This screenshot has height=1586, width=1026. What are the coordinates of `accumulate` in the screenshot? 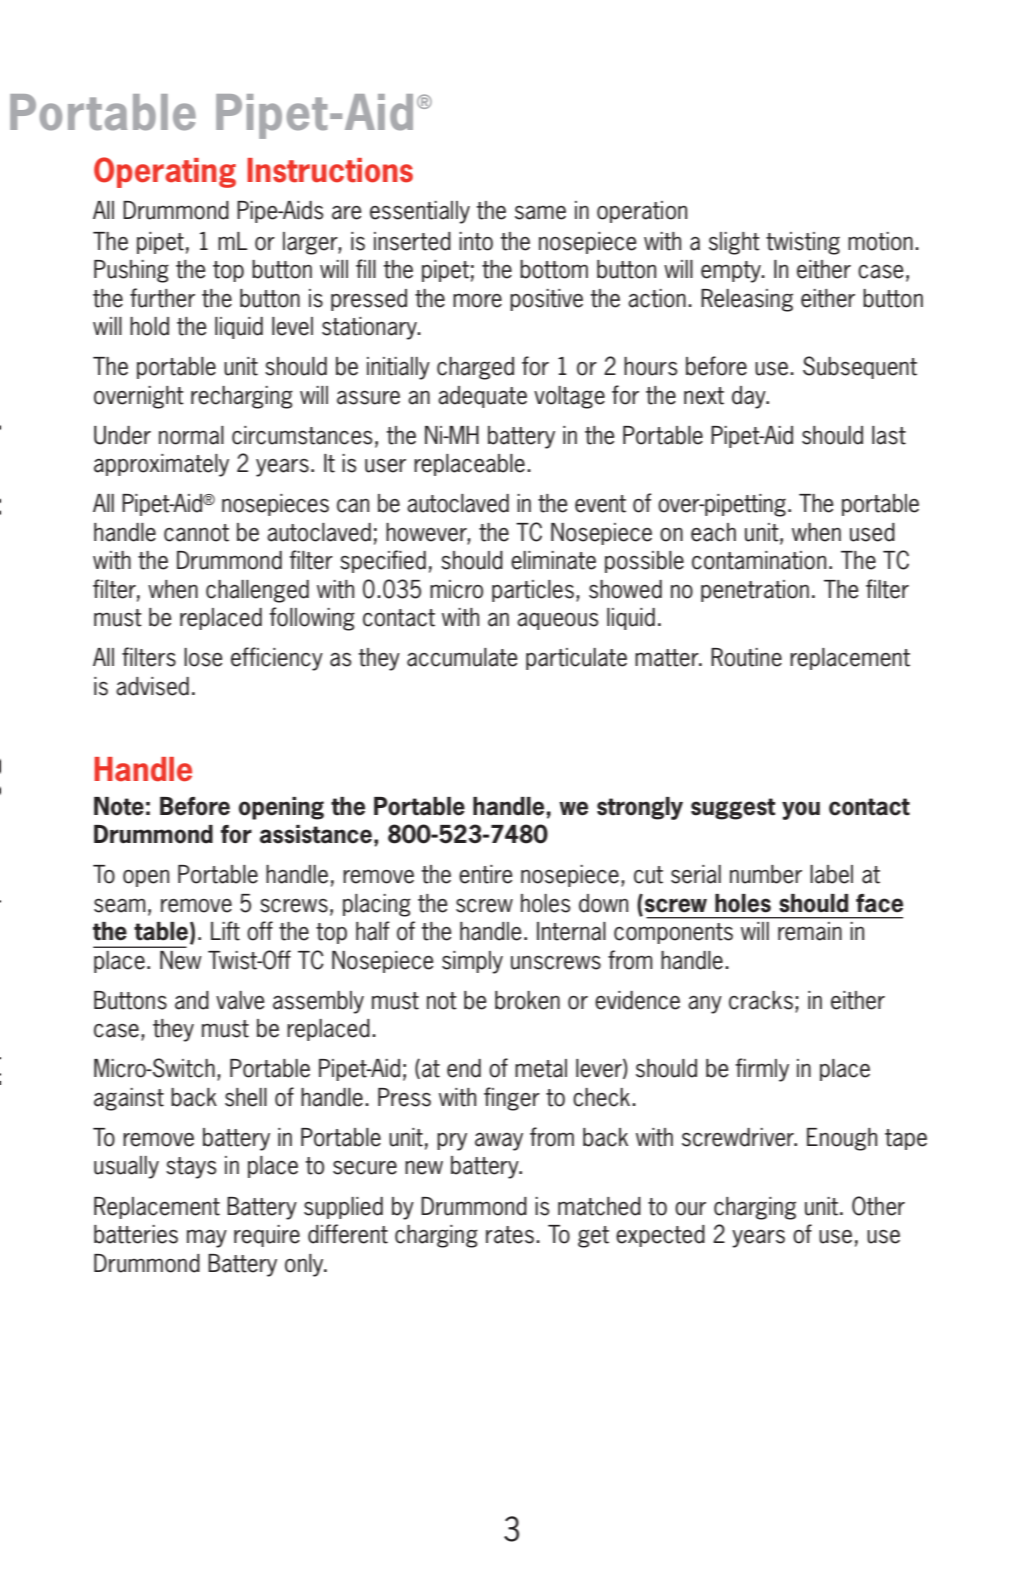 It's located at (462, 657).
